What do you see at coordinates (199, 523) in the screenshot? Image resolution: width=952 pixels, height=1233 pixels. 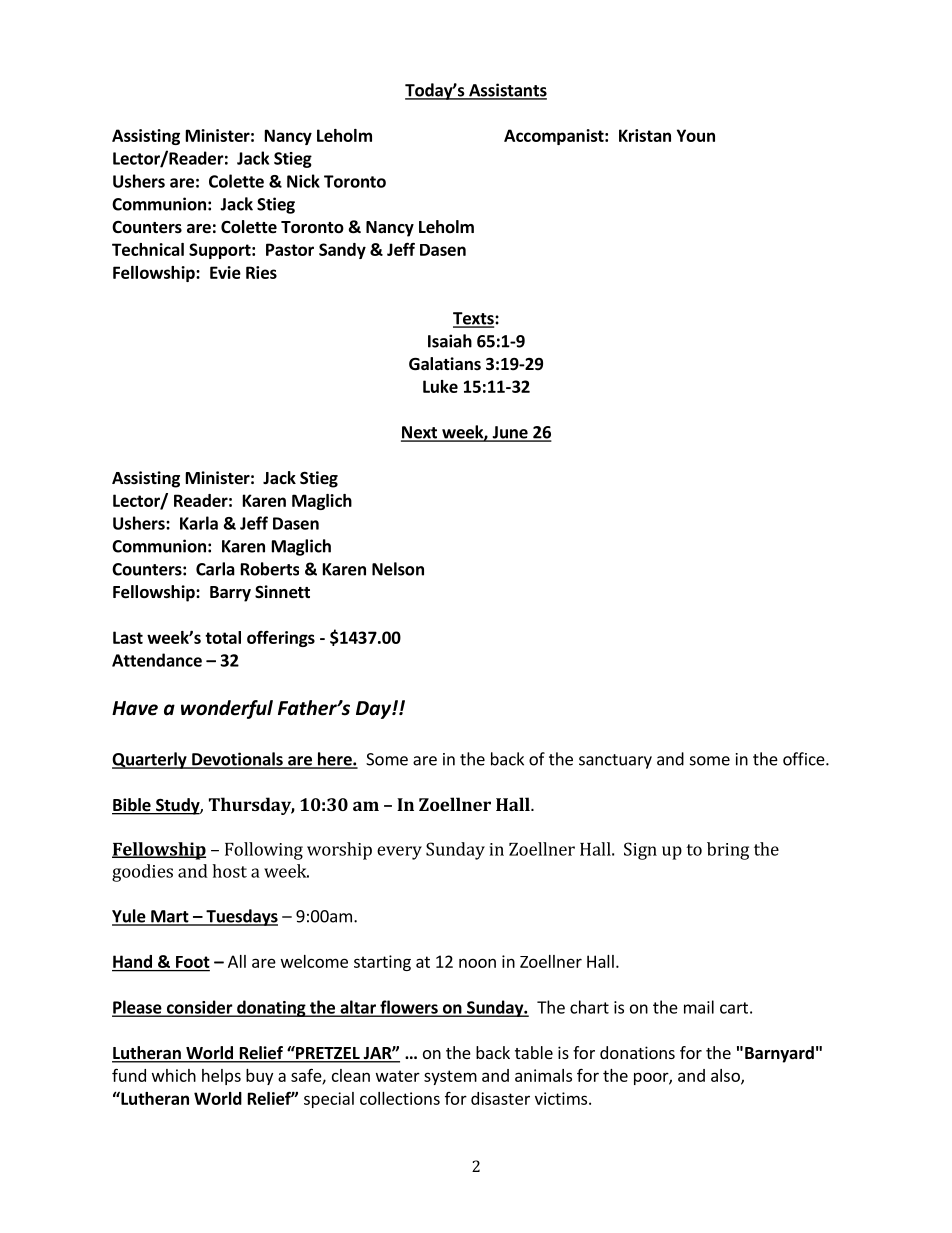 I see `Karla` at bounding box center [199, 523].
